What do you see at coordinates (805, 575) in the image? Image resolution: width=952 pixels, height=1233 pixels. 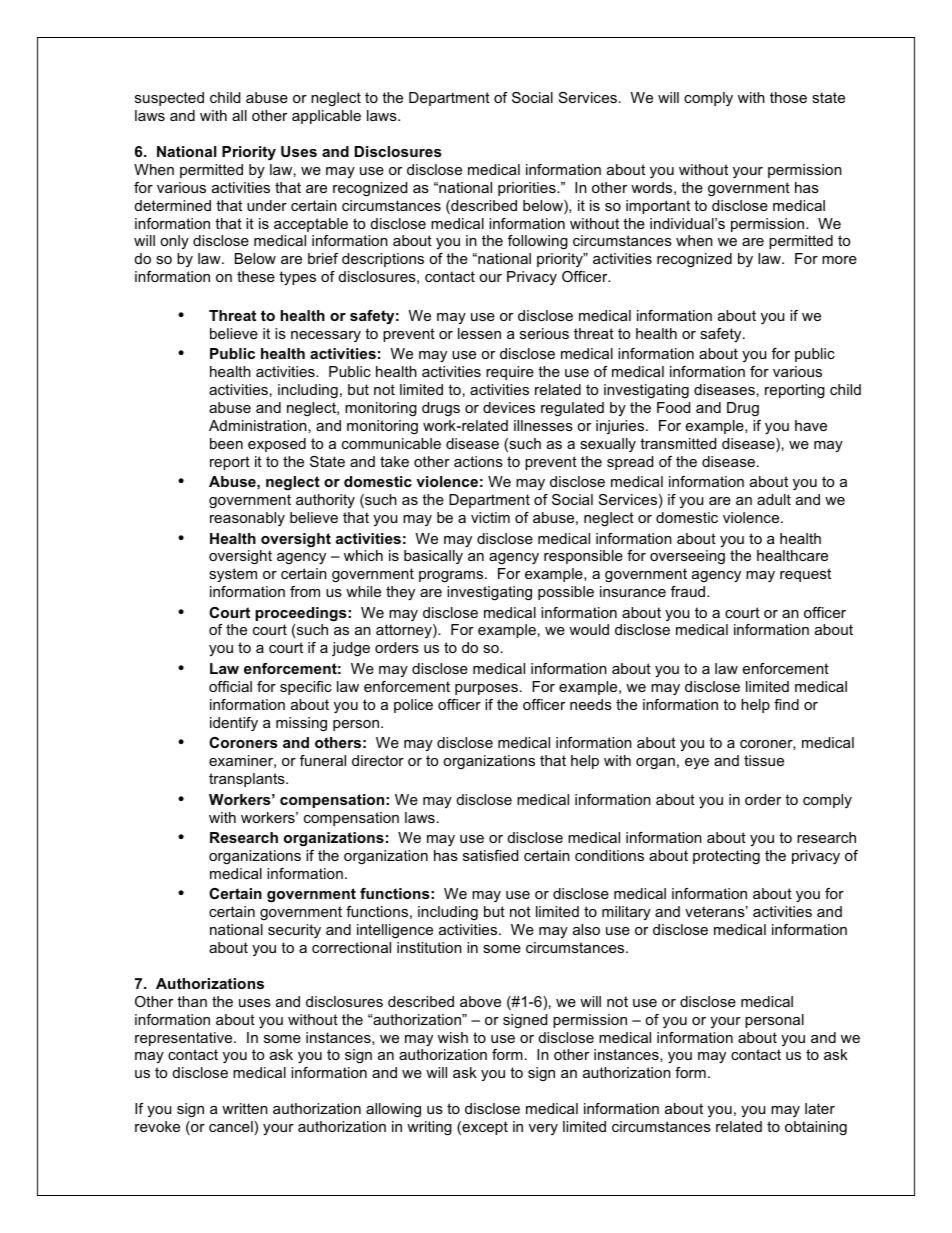 I see `request` at bounding box center [805, 575].
